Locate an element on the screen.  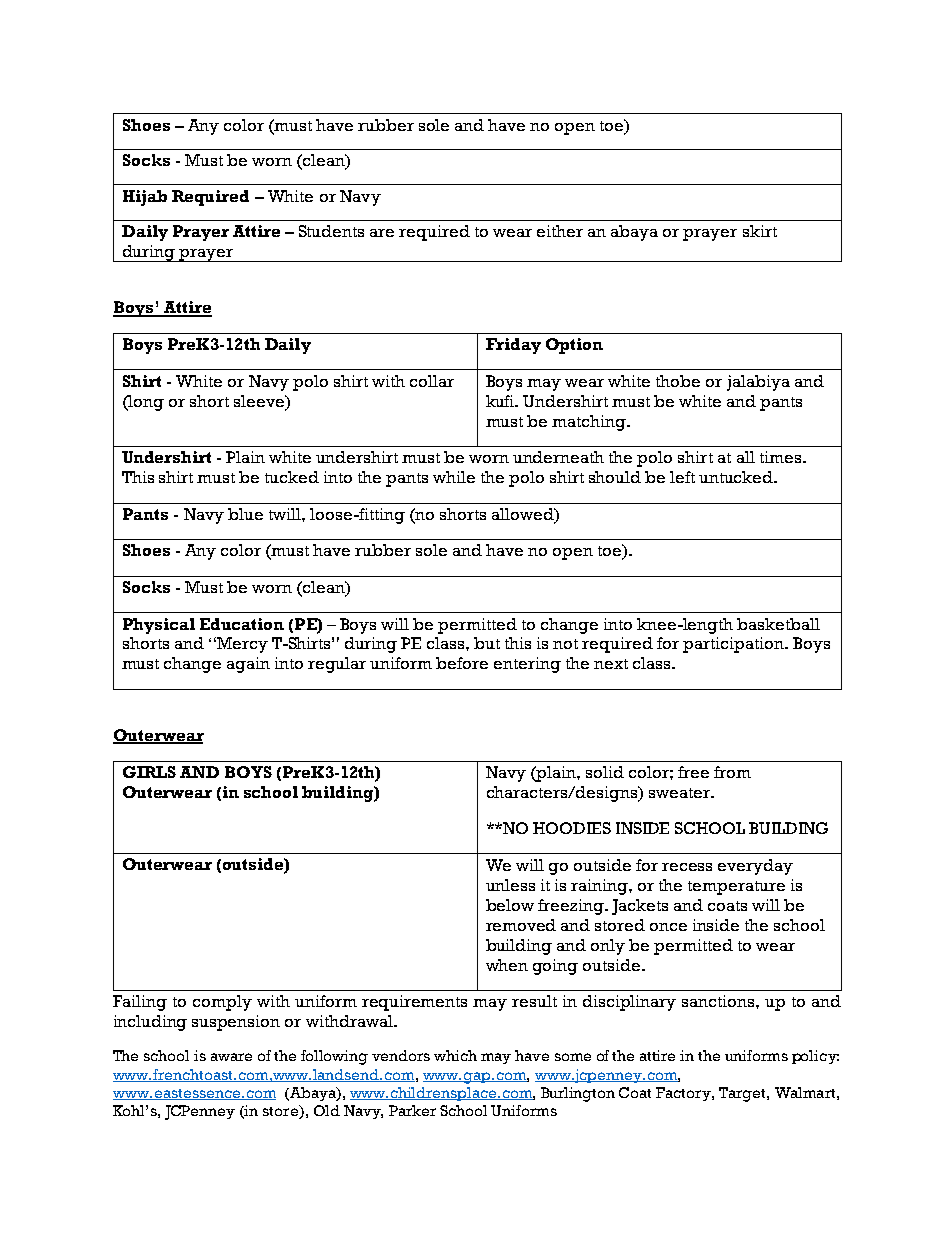
GIRLS is located at coordinates (149, 772).
